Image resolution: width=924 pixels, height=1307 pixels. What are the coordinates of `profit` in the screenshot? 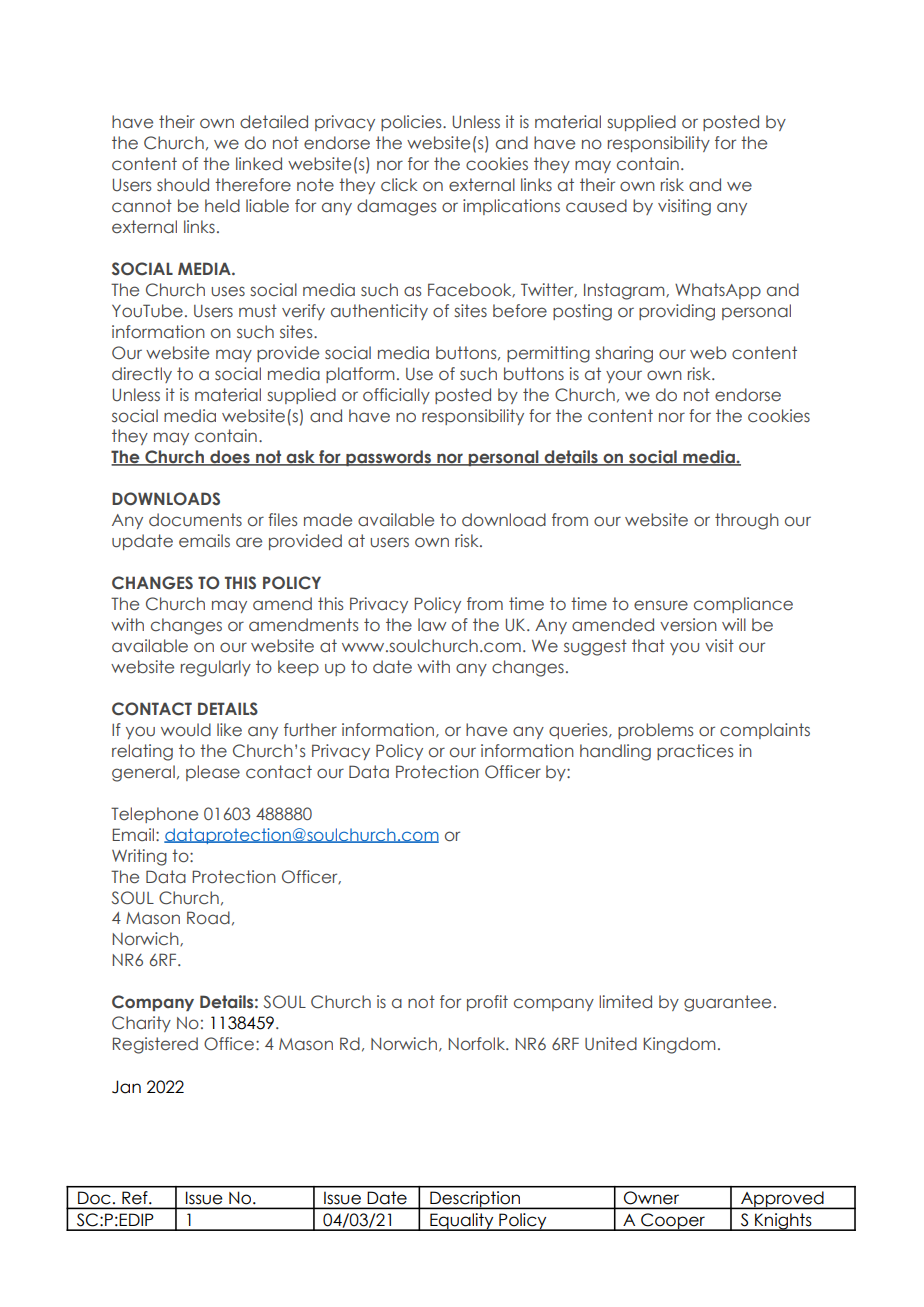 It's located at (487, 1003).
